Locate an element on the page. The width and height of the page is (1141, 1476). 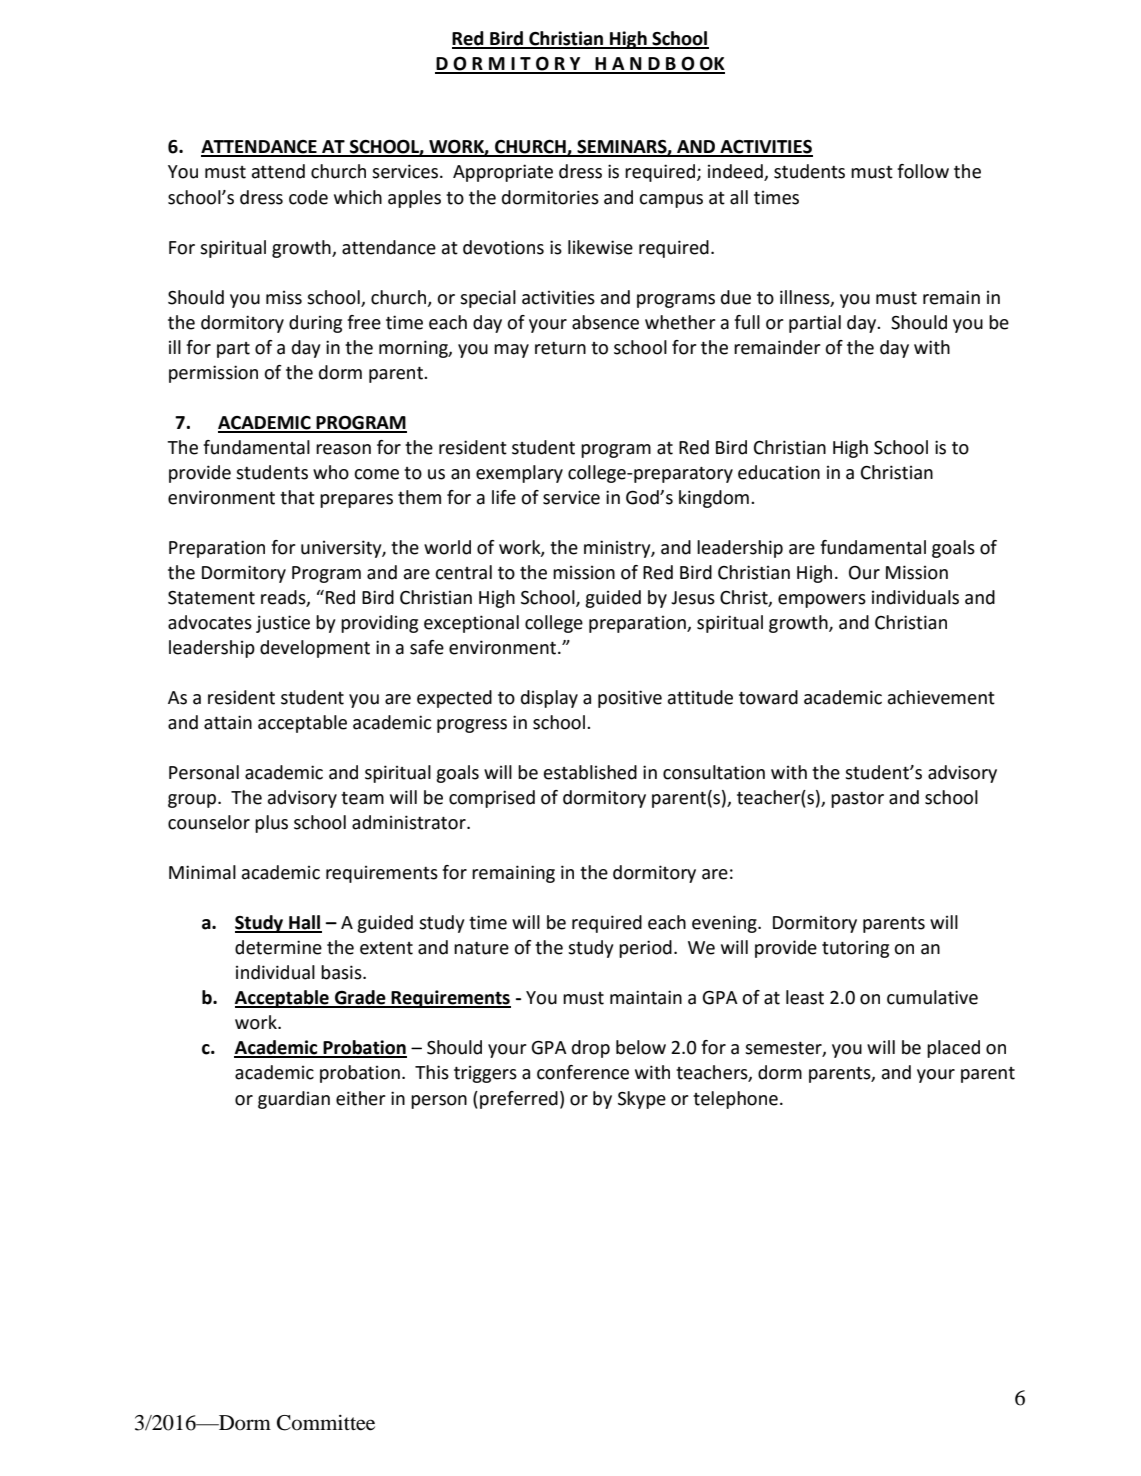
likewise is located at coordinates (600, 247).
